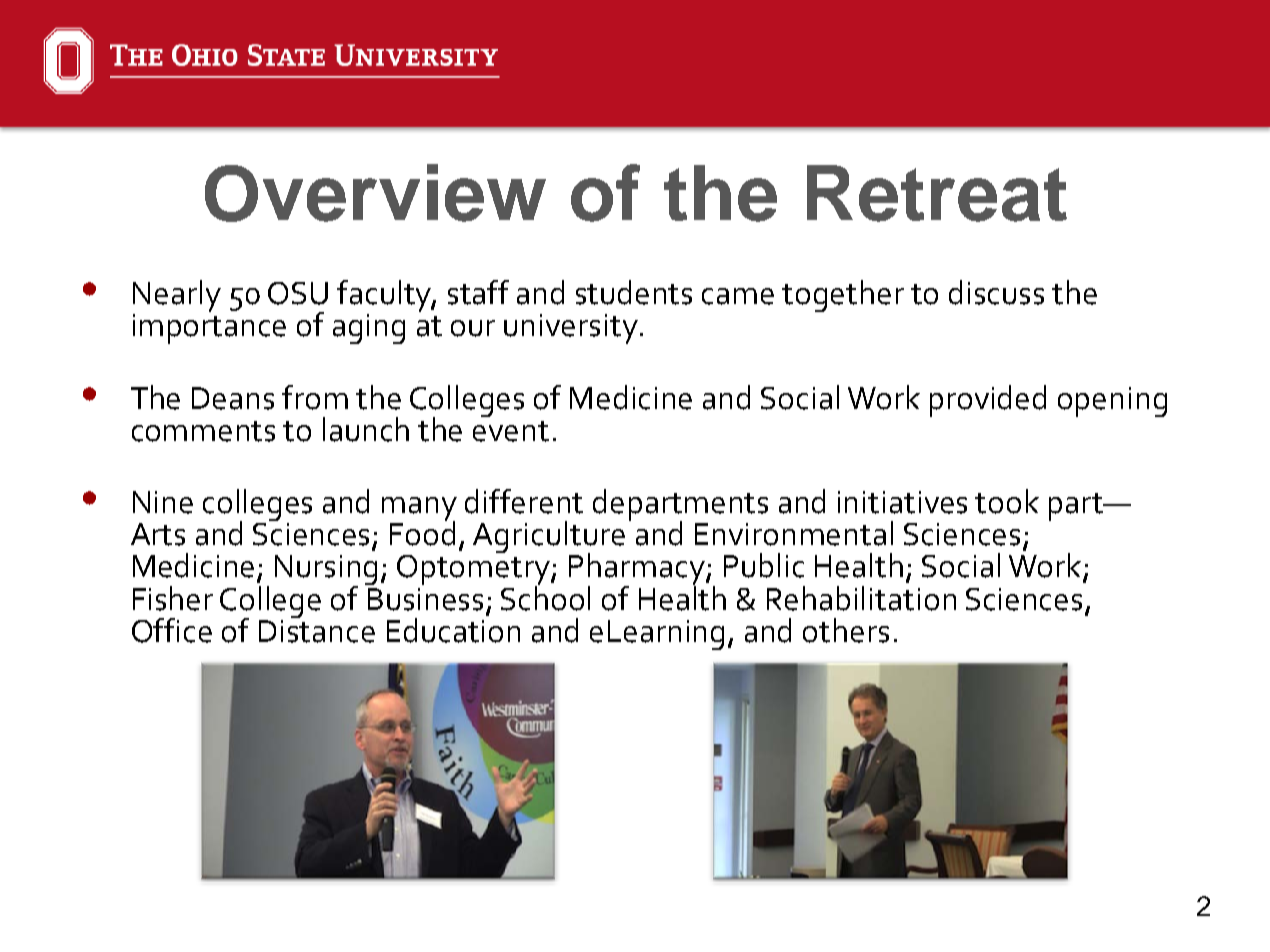 The width and height of the screenshot is (1270, 952). What do you see at coordinates (549, 538) in the screenshot?
I see `Agriculture` at bounding box center [549, 538].
